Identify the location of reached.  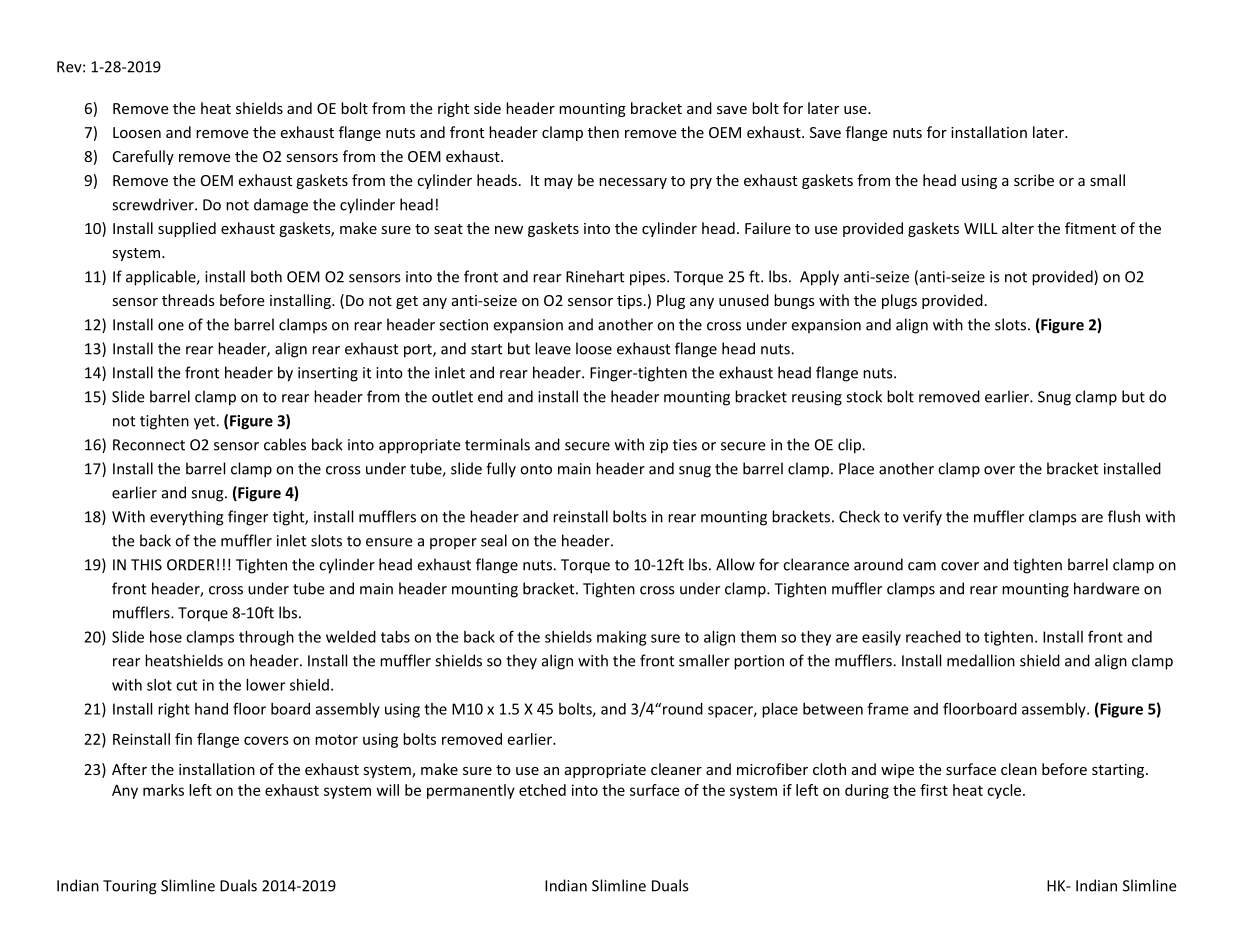
(933, 637).
